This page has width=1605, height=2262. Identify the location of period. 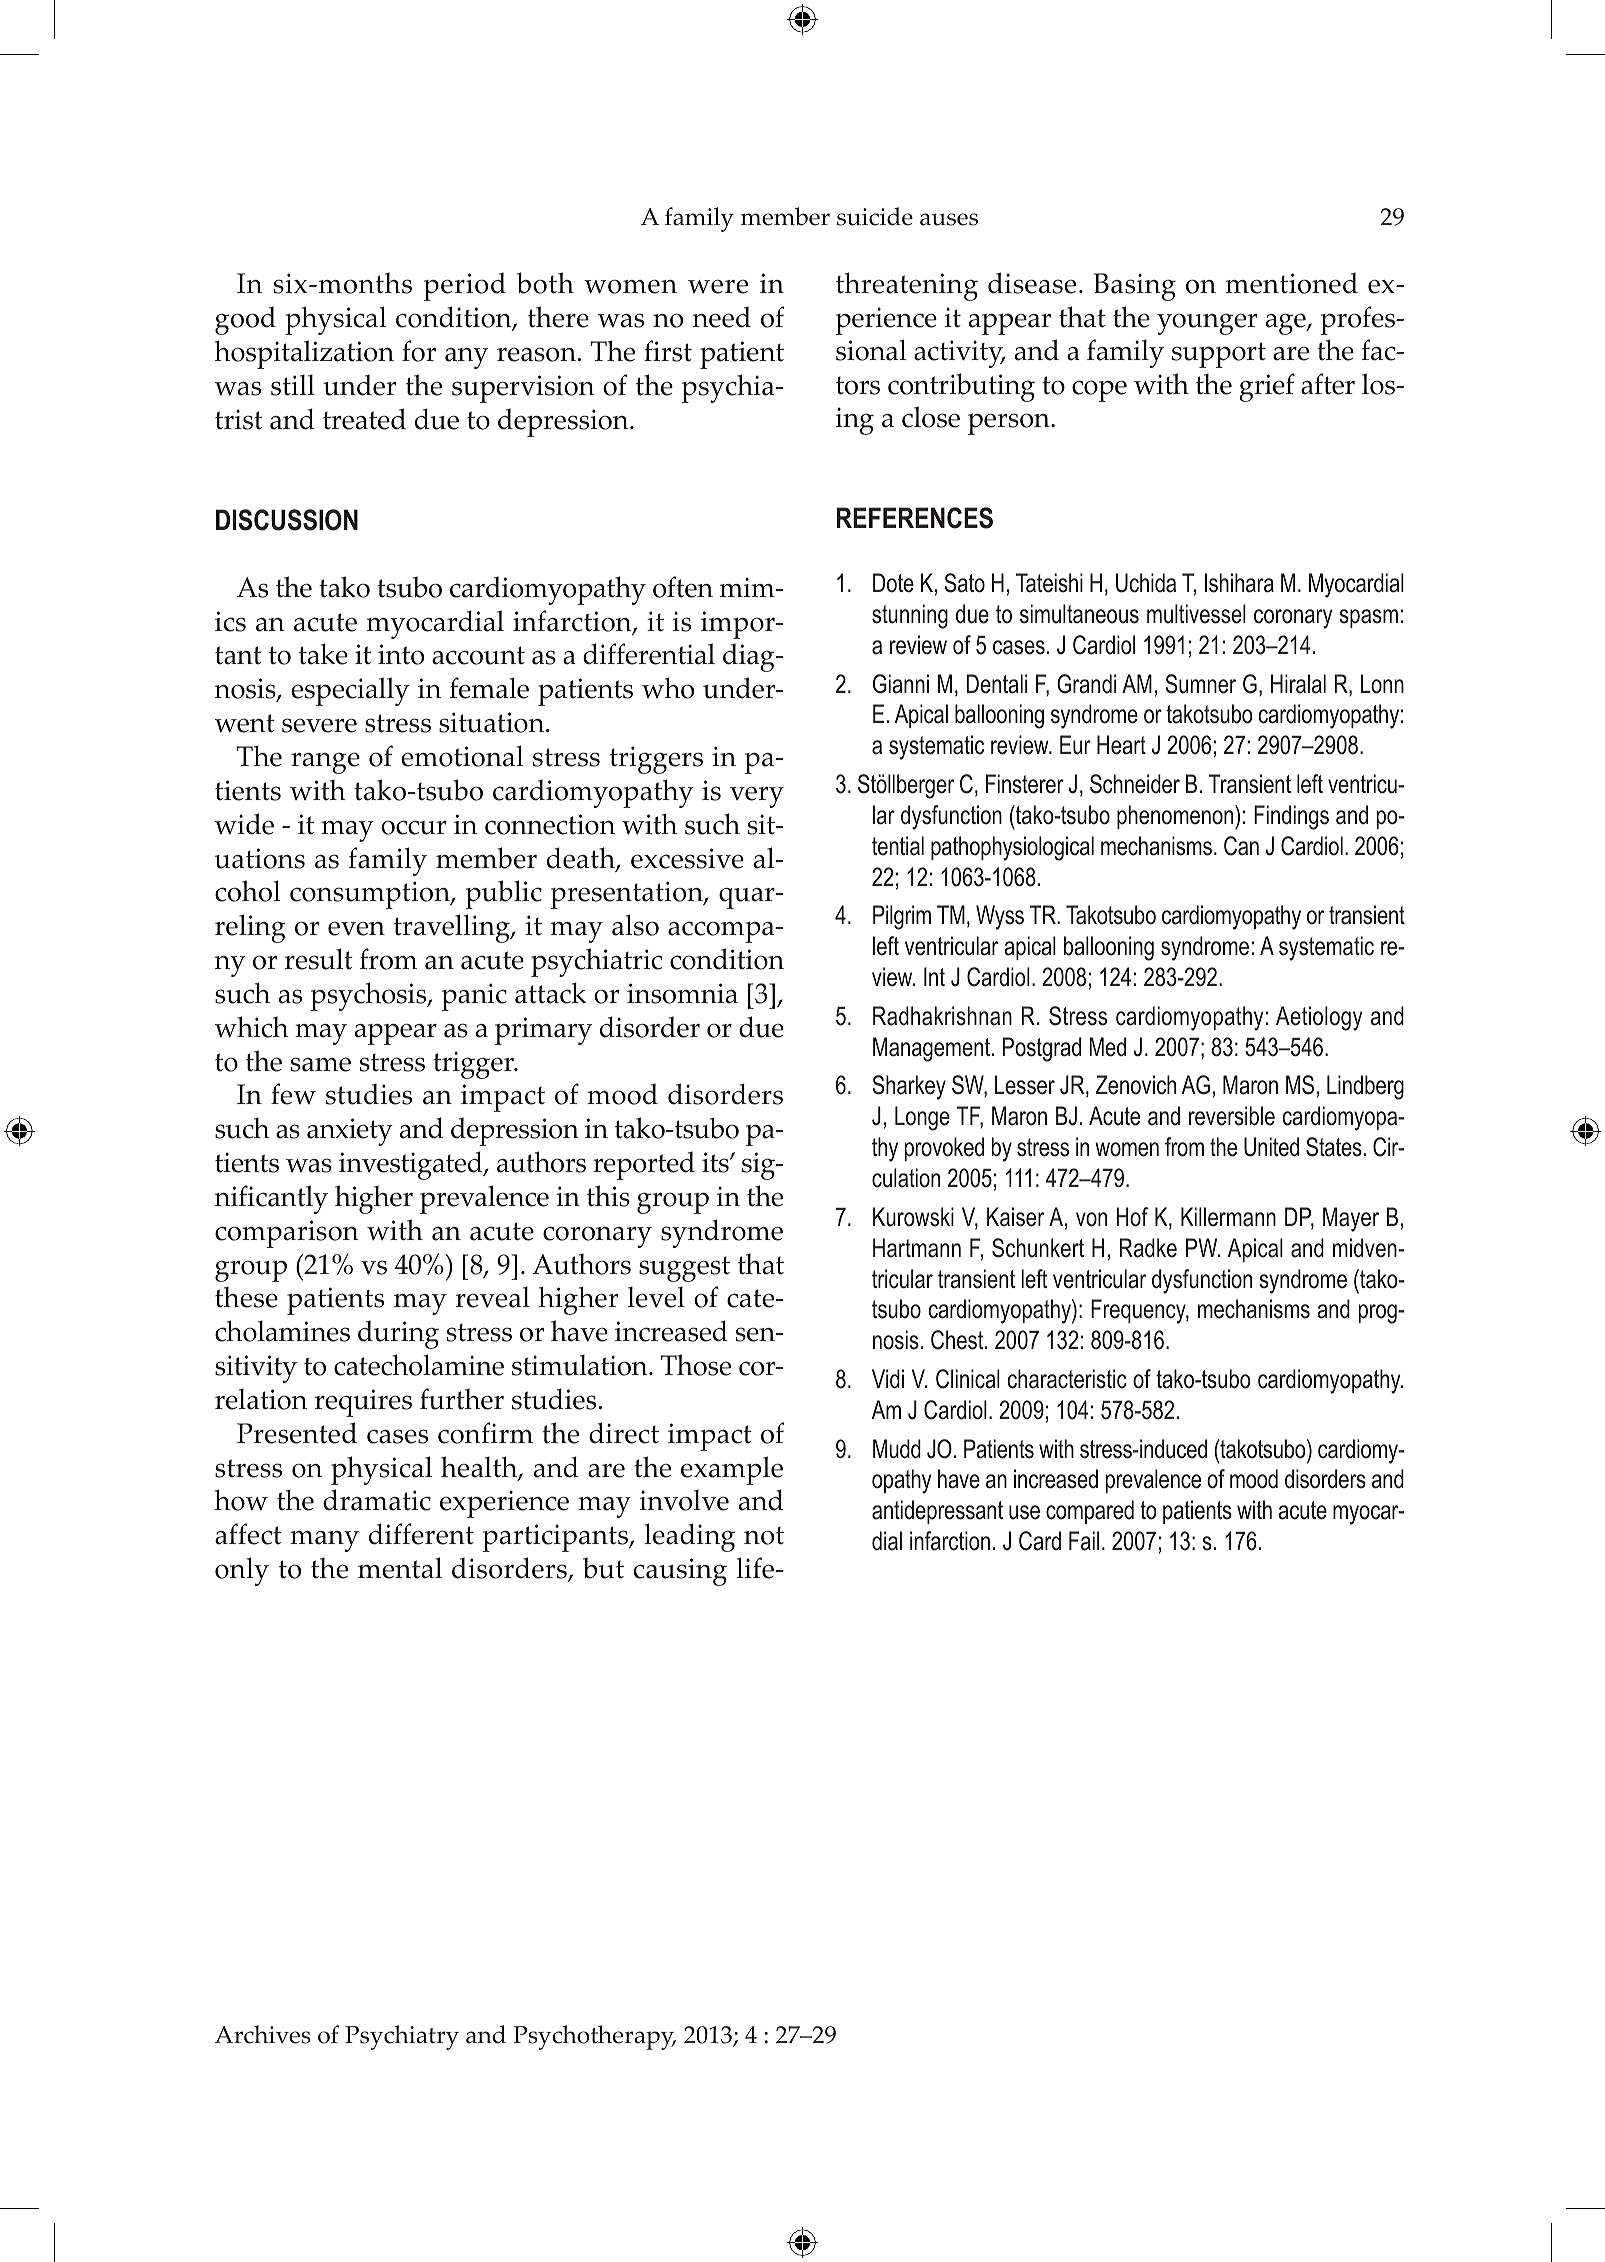
(465, 286).
